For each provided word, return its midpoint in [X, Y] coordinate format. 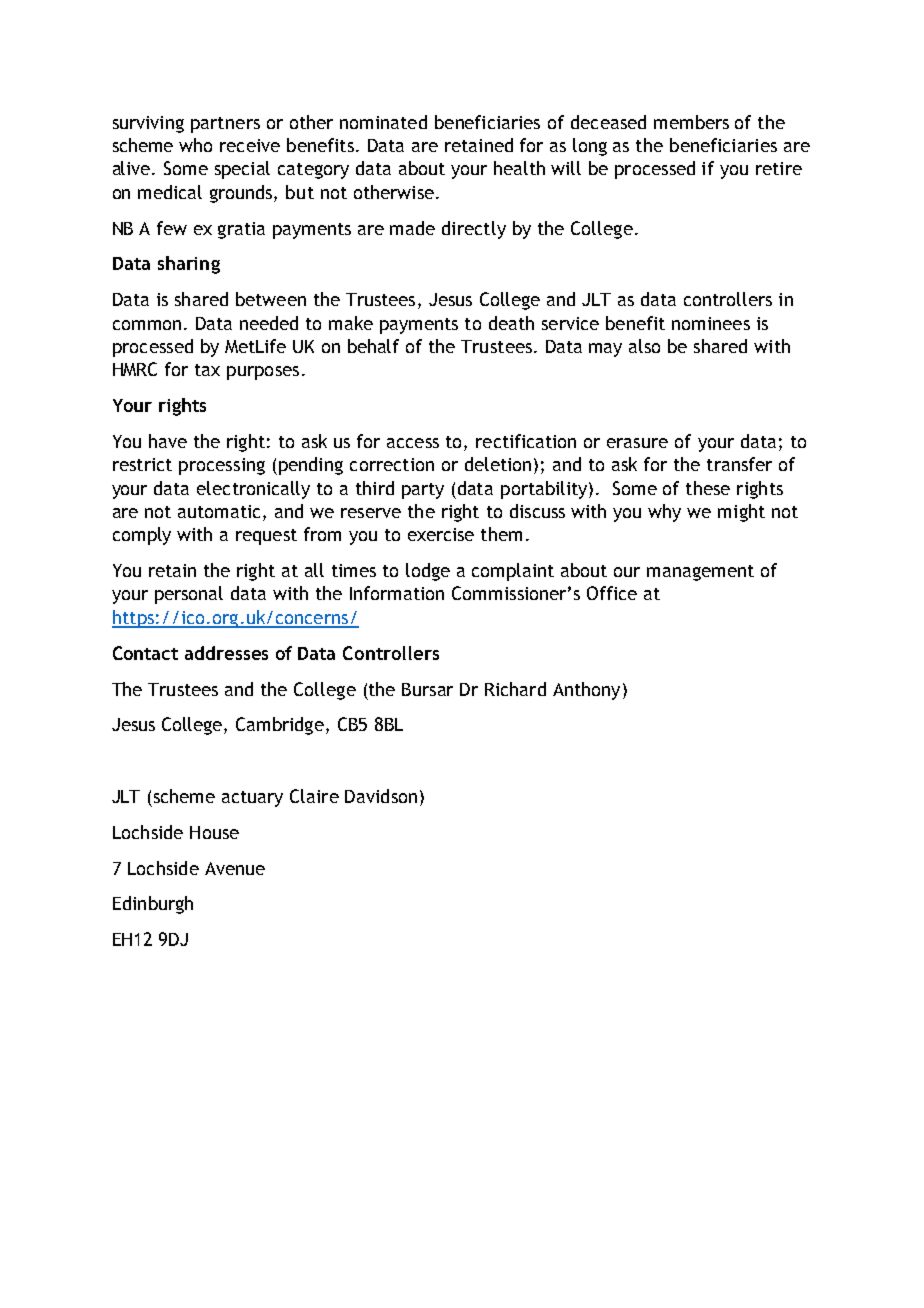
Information [397, 593]
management [700, 573]
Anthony [586, 691]
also [644, 346]
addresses [226, 653]
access [413, 443]
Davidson [381, 796]
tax [207, 370]
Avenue [235, 868]
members [691, 122]
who [195, 145]
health [519, 168]
